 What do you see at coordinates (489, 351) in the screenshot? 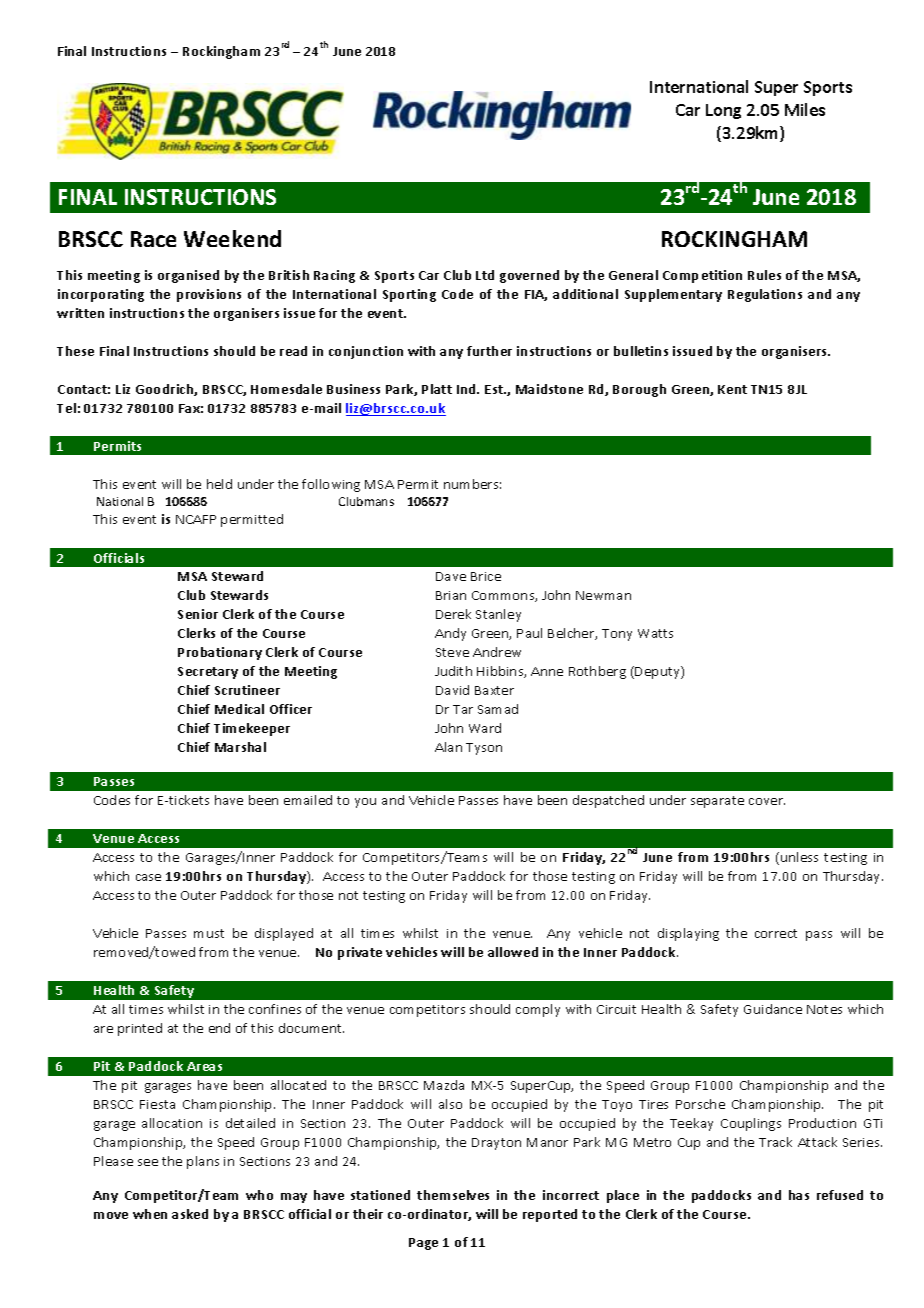
I see `further` at bounding box center [489, 351].
